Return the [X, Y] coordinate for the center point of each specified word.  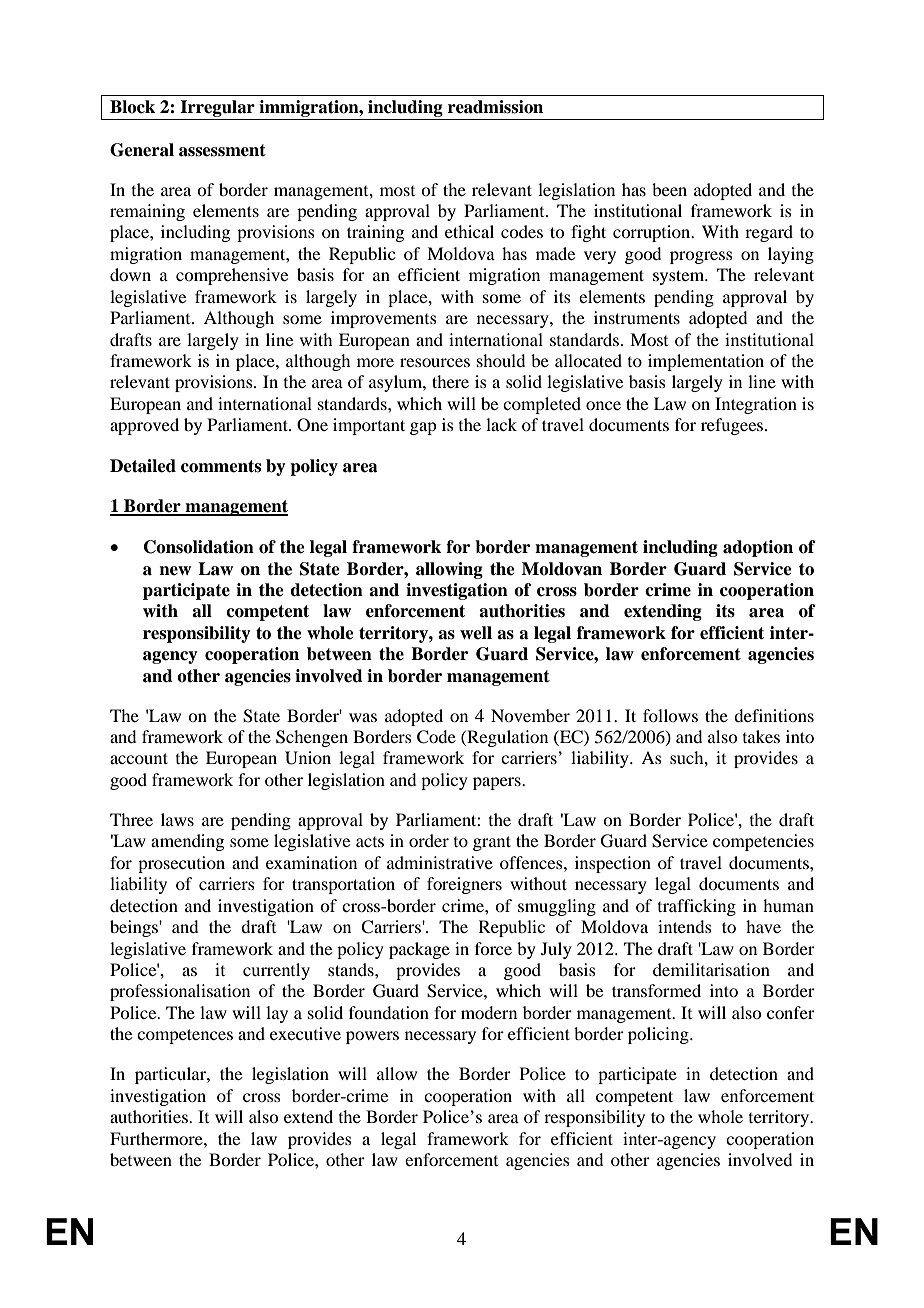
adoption [758, 548]
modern [489, 1012]
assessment [222, 150]
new [175, 571]
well [476, 633]
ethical [469, 231]
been [669, 189]
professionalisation [180, 992]
